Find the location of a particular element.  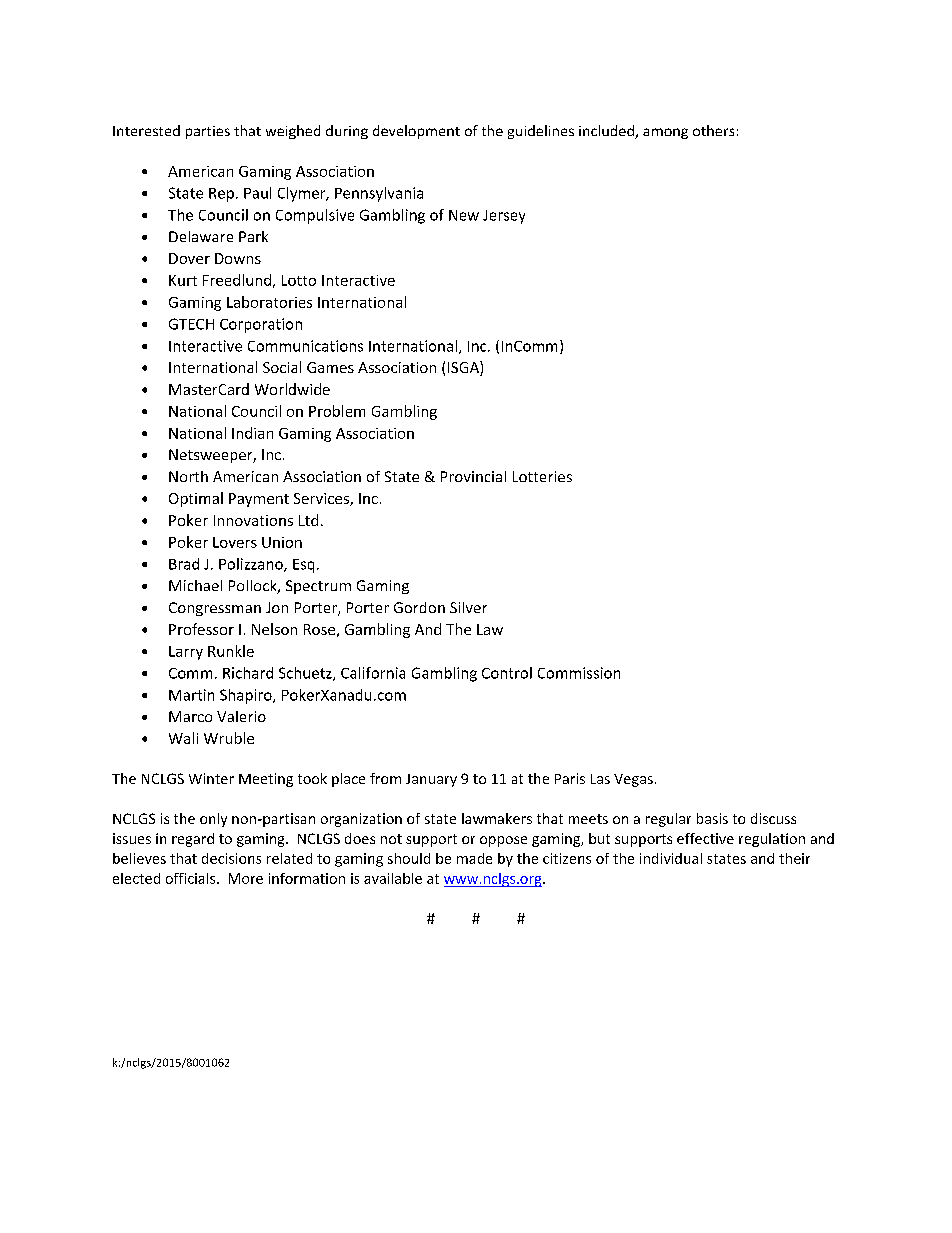

Marco is located at coordinates (190, 716).
